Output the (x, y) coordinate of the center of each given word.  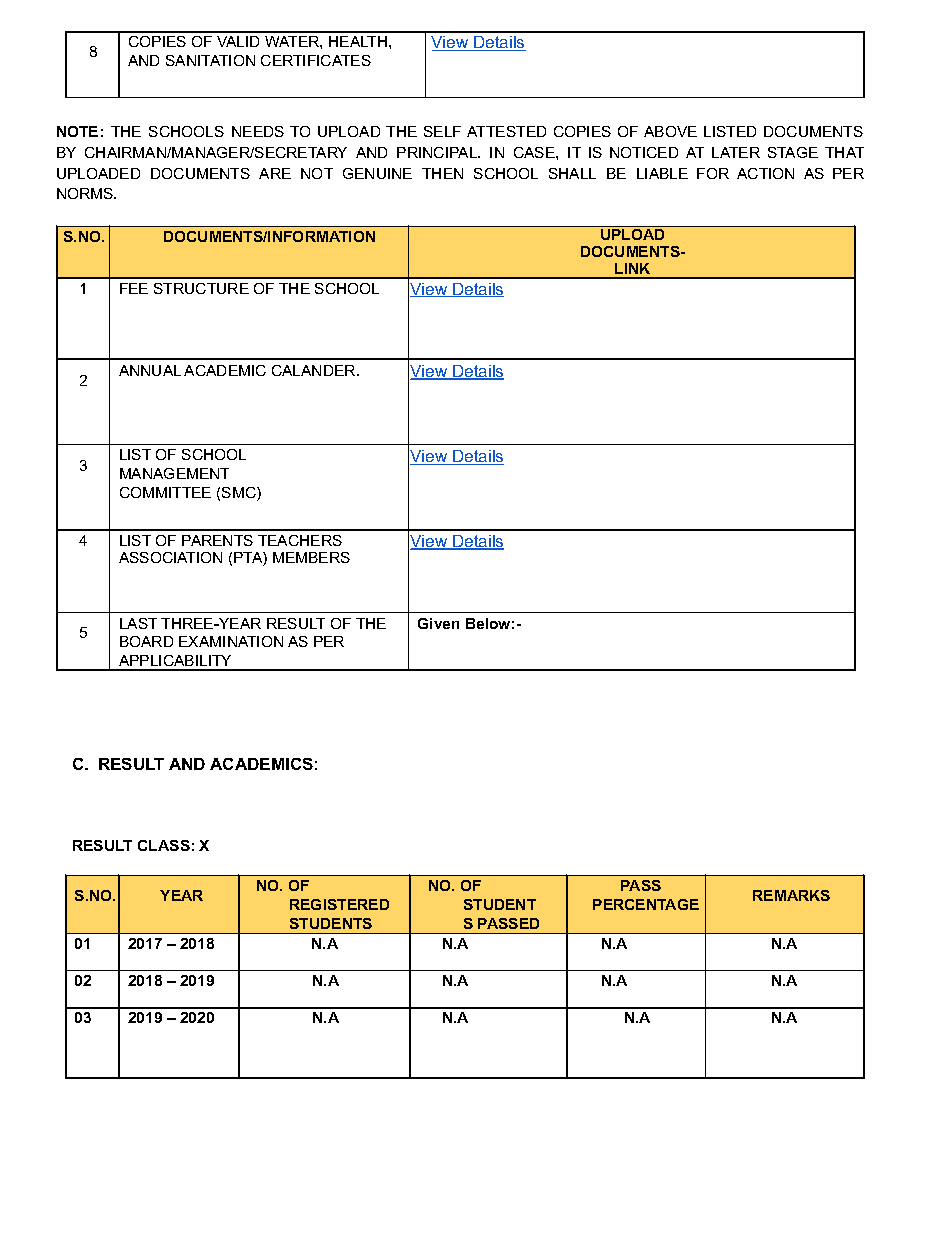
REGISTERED (339, 904)
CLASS (164, 845)
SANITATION (210, 60)
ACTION (765, 173)
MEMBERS (311, 557)
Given (438, 623)
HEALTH (359, 41)
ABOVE (670, 131)
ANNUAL (150, 370)
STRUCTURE (201, 288)
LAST (138, 623)
